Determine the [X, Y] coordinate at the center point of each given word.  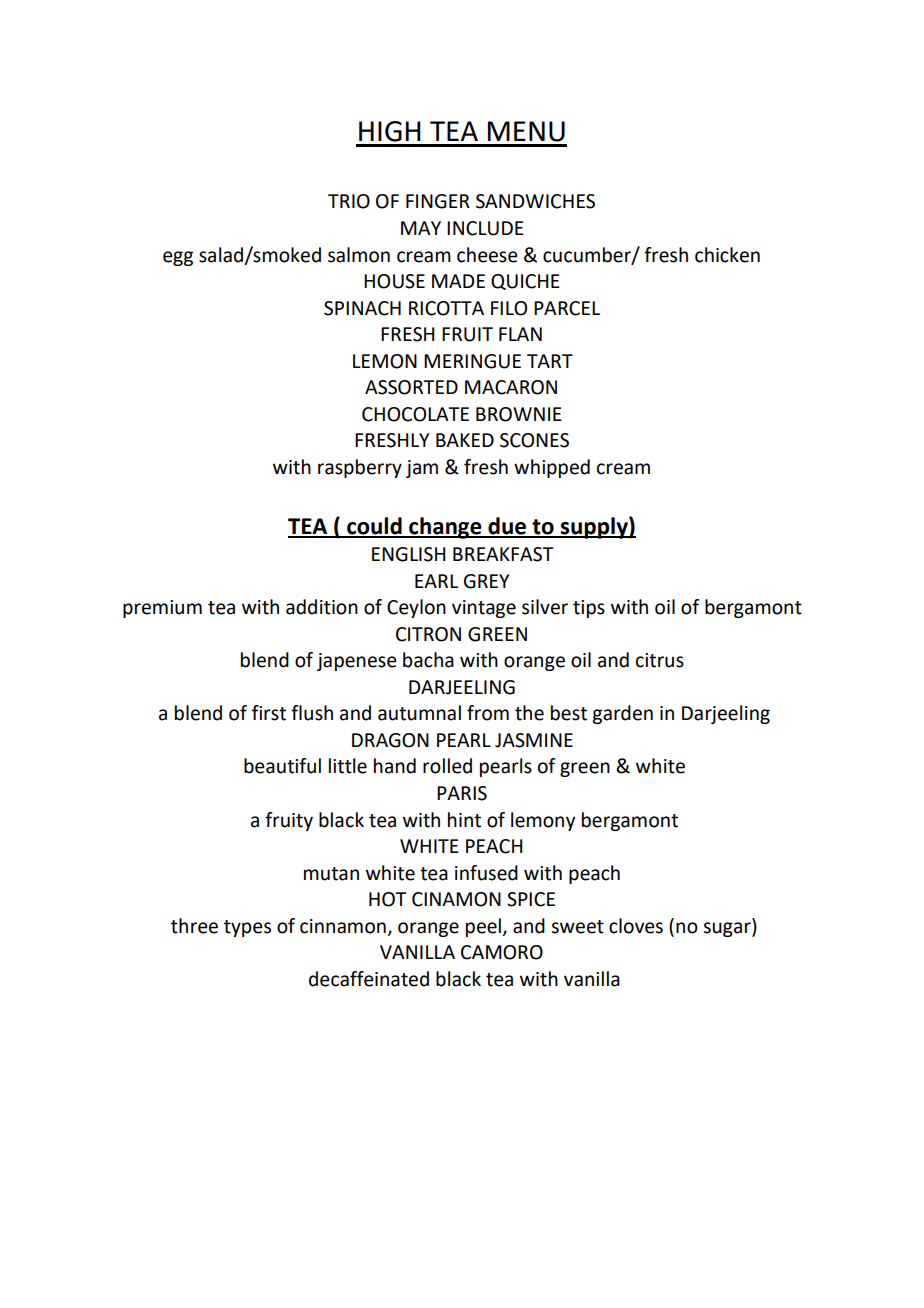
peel [483, 927]
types [247, 928]
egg [178, 258]
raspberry [360, 468]
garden [622, 714]
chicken [727, 255]
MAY [421, 228]
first [269, 713]
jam [422, 469]
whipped [552, 468]
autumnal [419, 713]
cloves [636, 926]
